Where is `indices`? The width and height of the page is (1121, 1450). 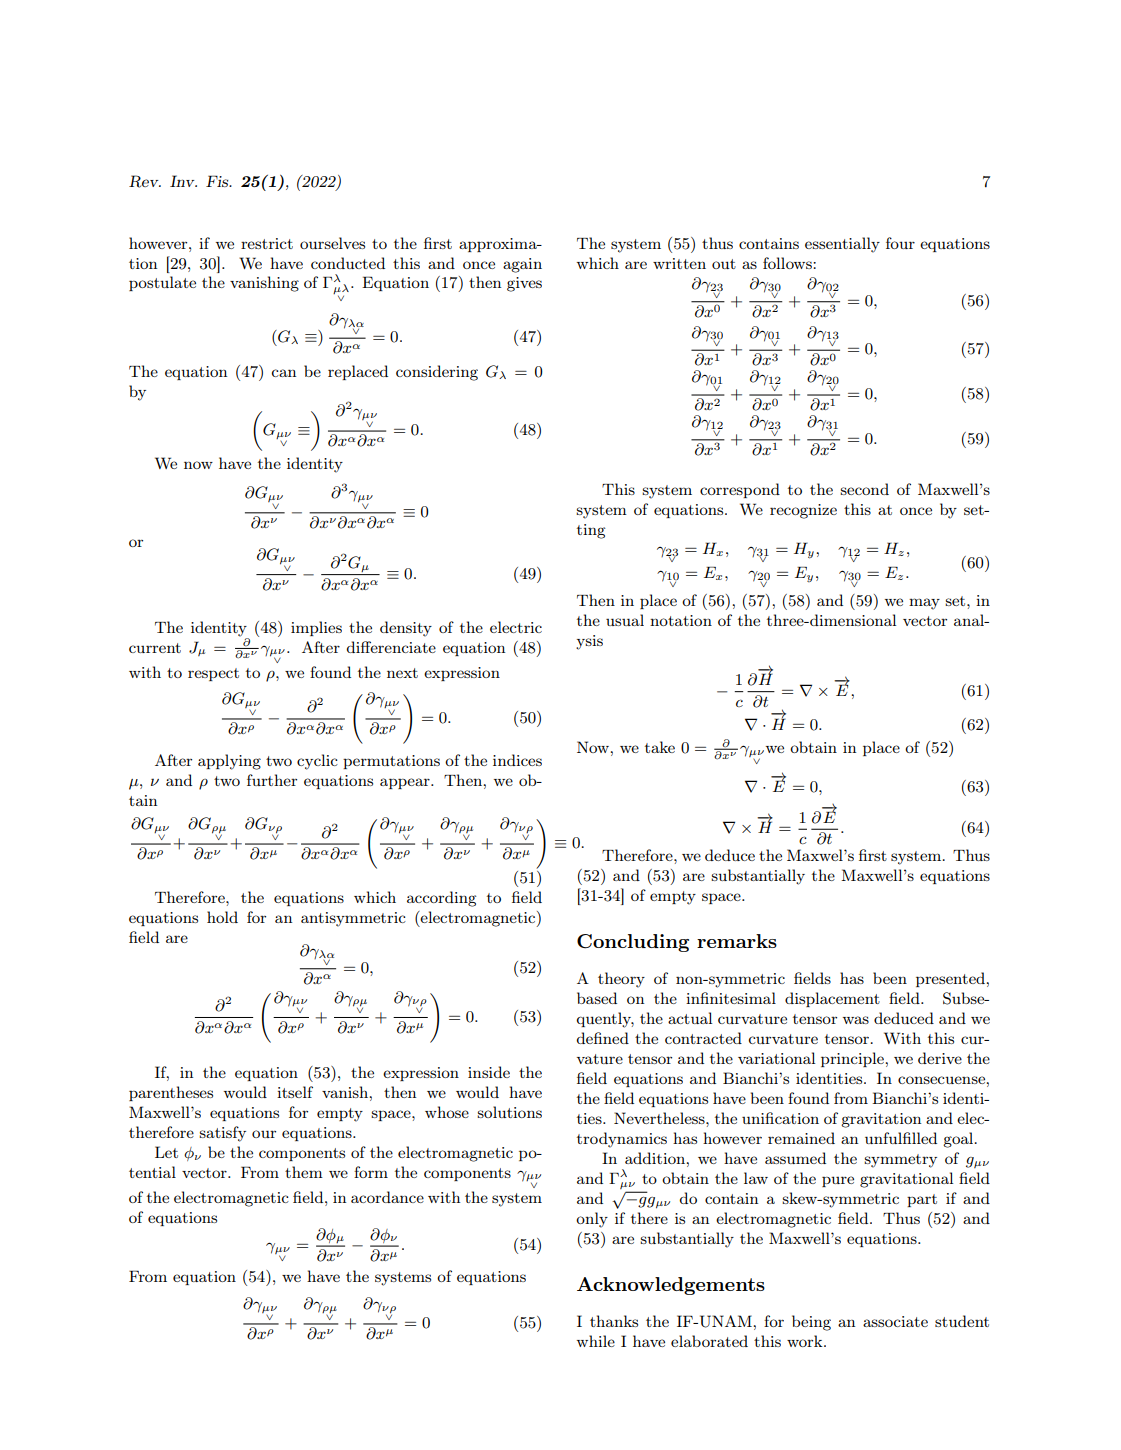
indices is located at coordinates (517, 760).
